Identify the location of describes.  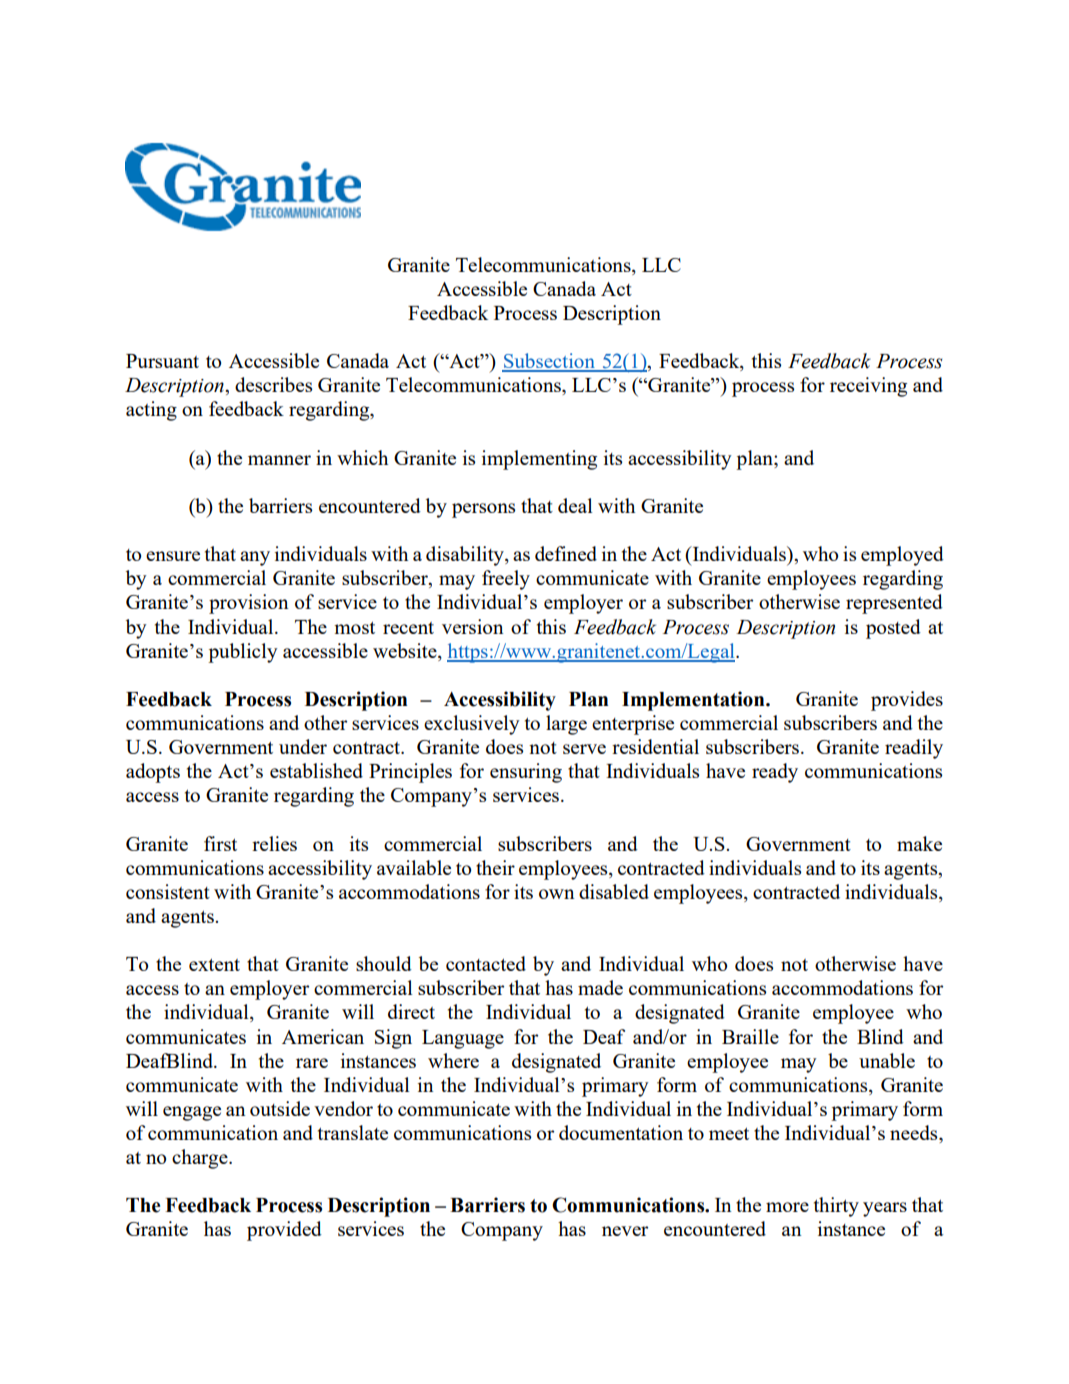
(273, 384).
